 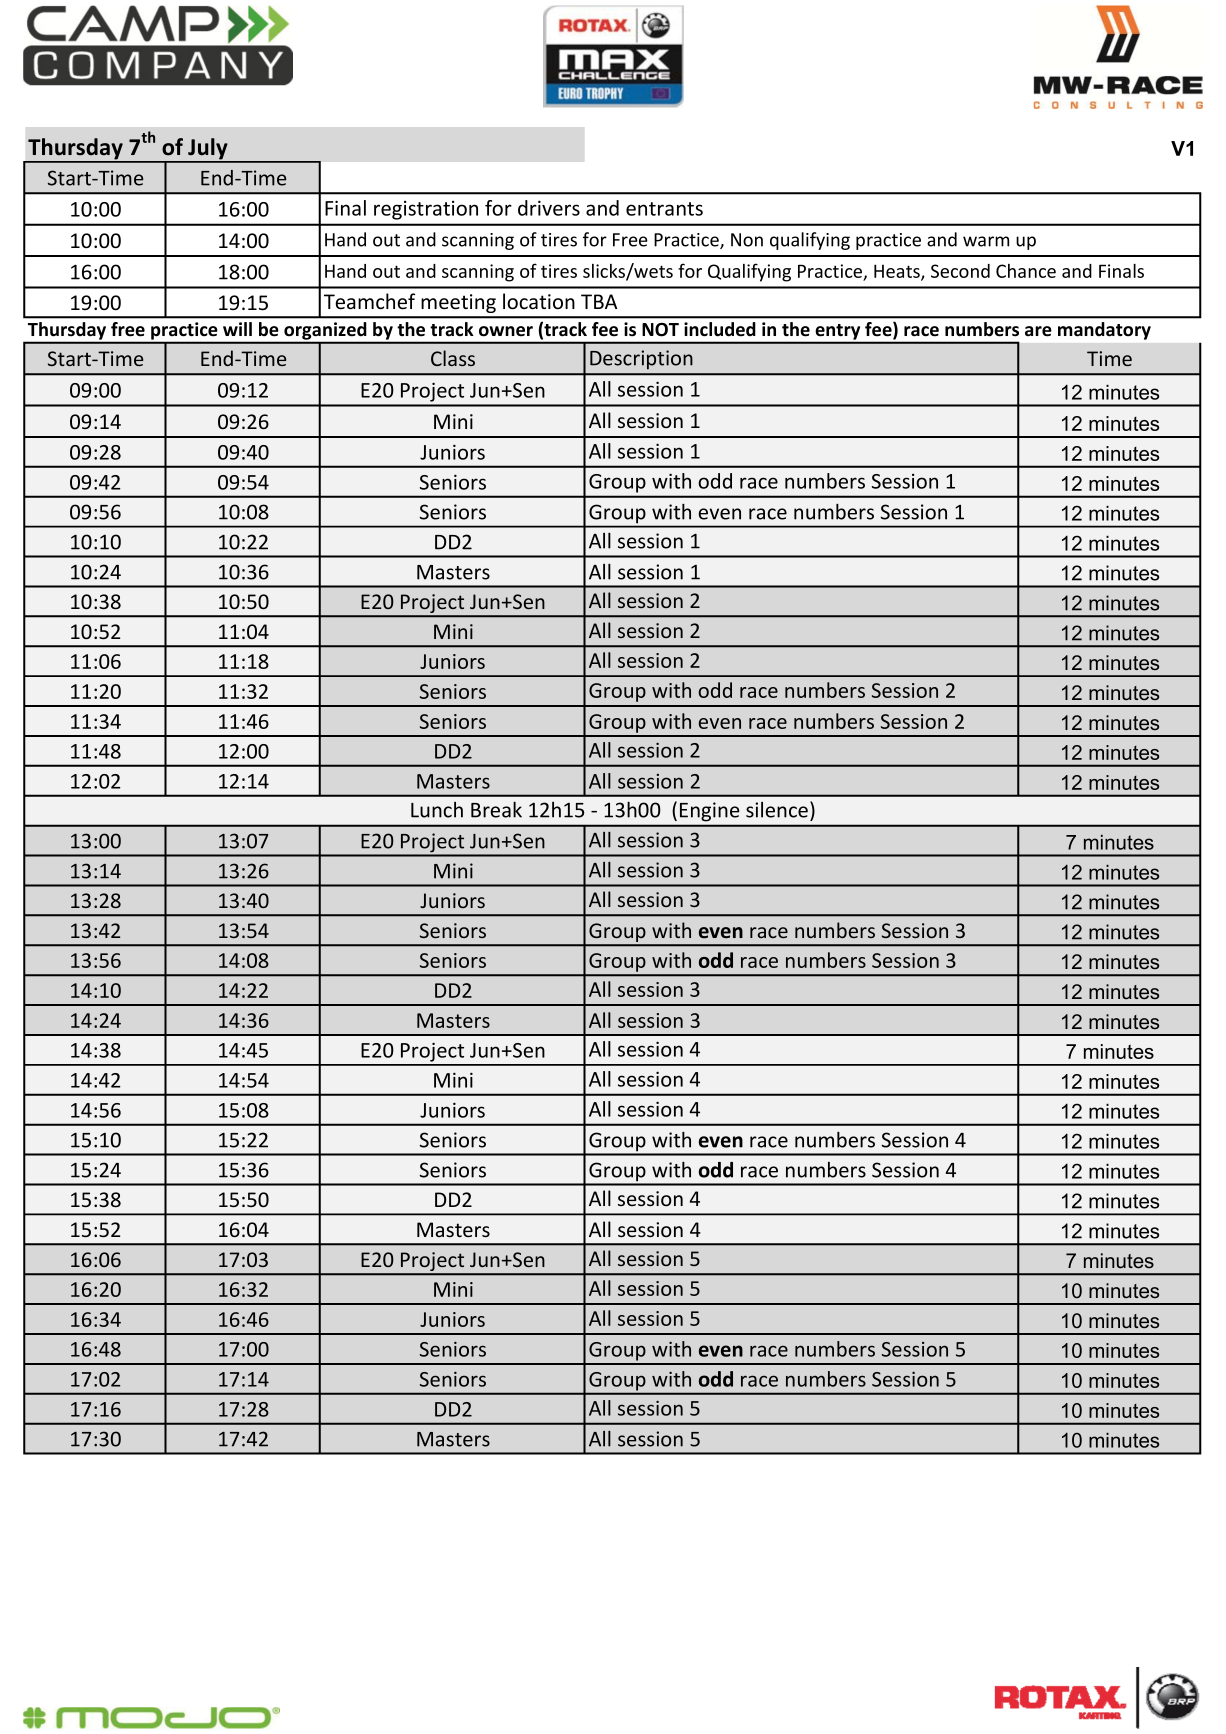 I want to click on are, so click(x=1038, y=331).
